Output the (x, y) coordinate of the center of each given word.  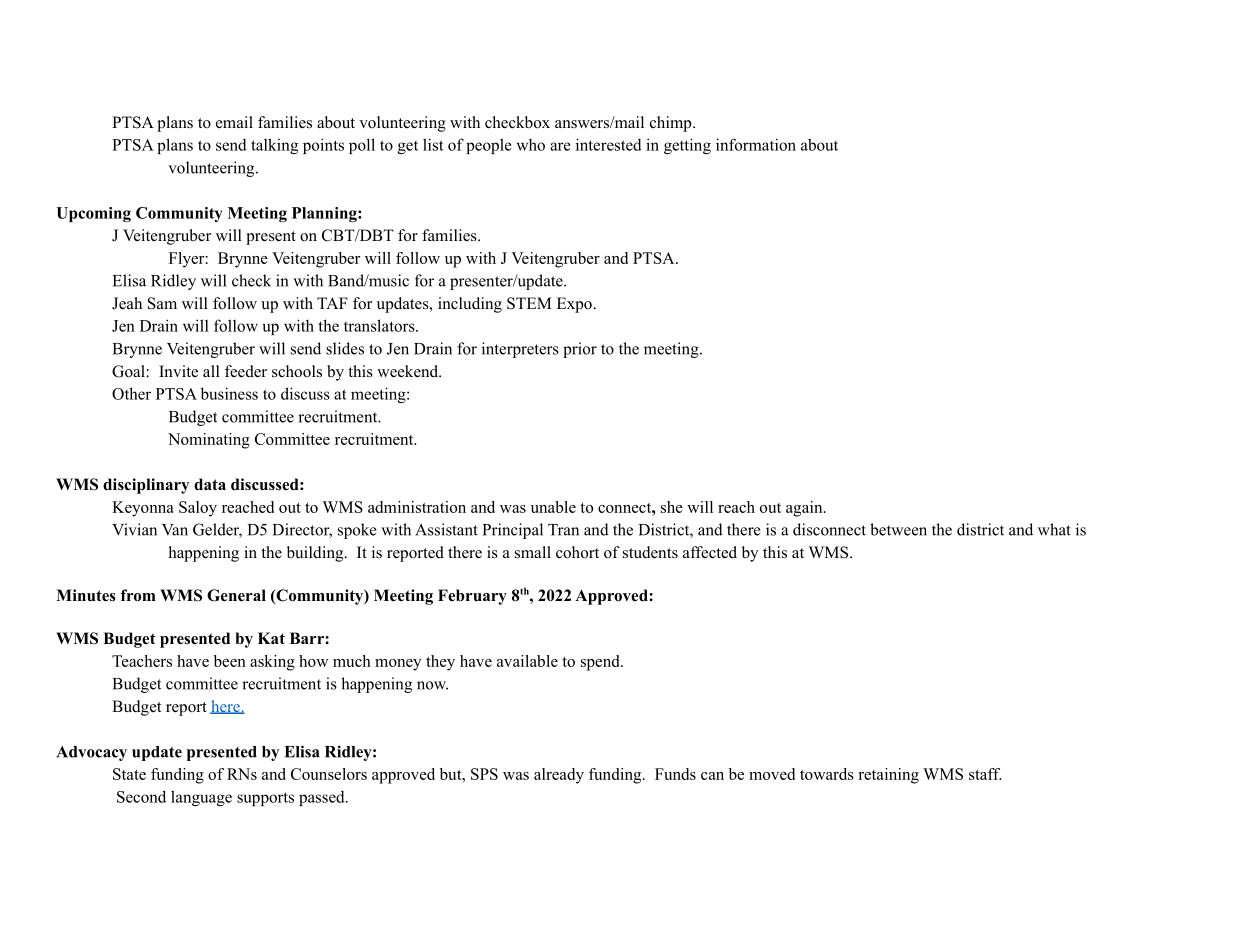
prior (580, 350)
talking (274, 146)
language (201, 798)
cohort (577, 552)
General (236, 595)
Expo (575, 305)
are (560, 146)
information (756, 144)
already (559, 776)
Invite (178, 371)
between (898, 529)
